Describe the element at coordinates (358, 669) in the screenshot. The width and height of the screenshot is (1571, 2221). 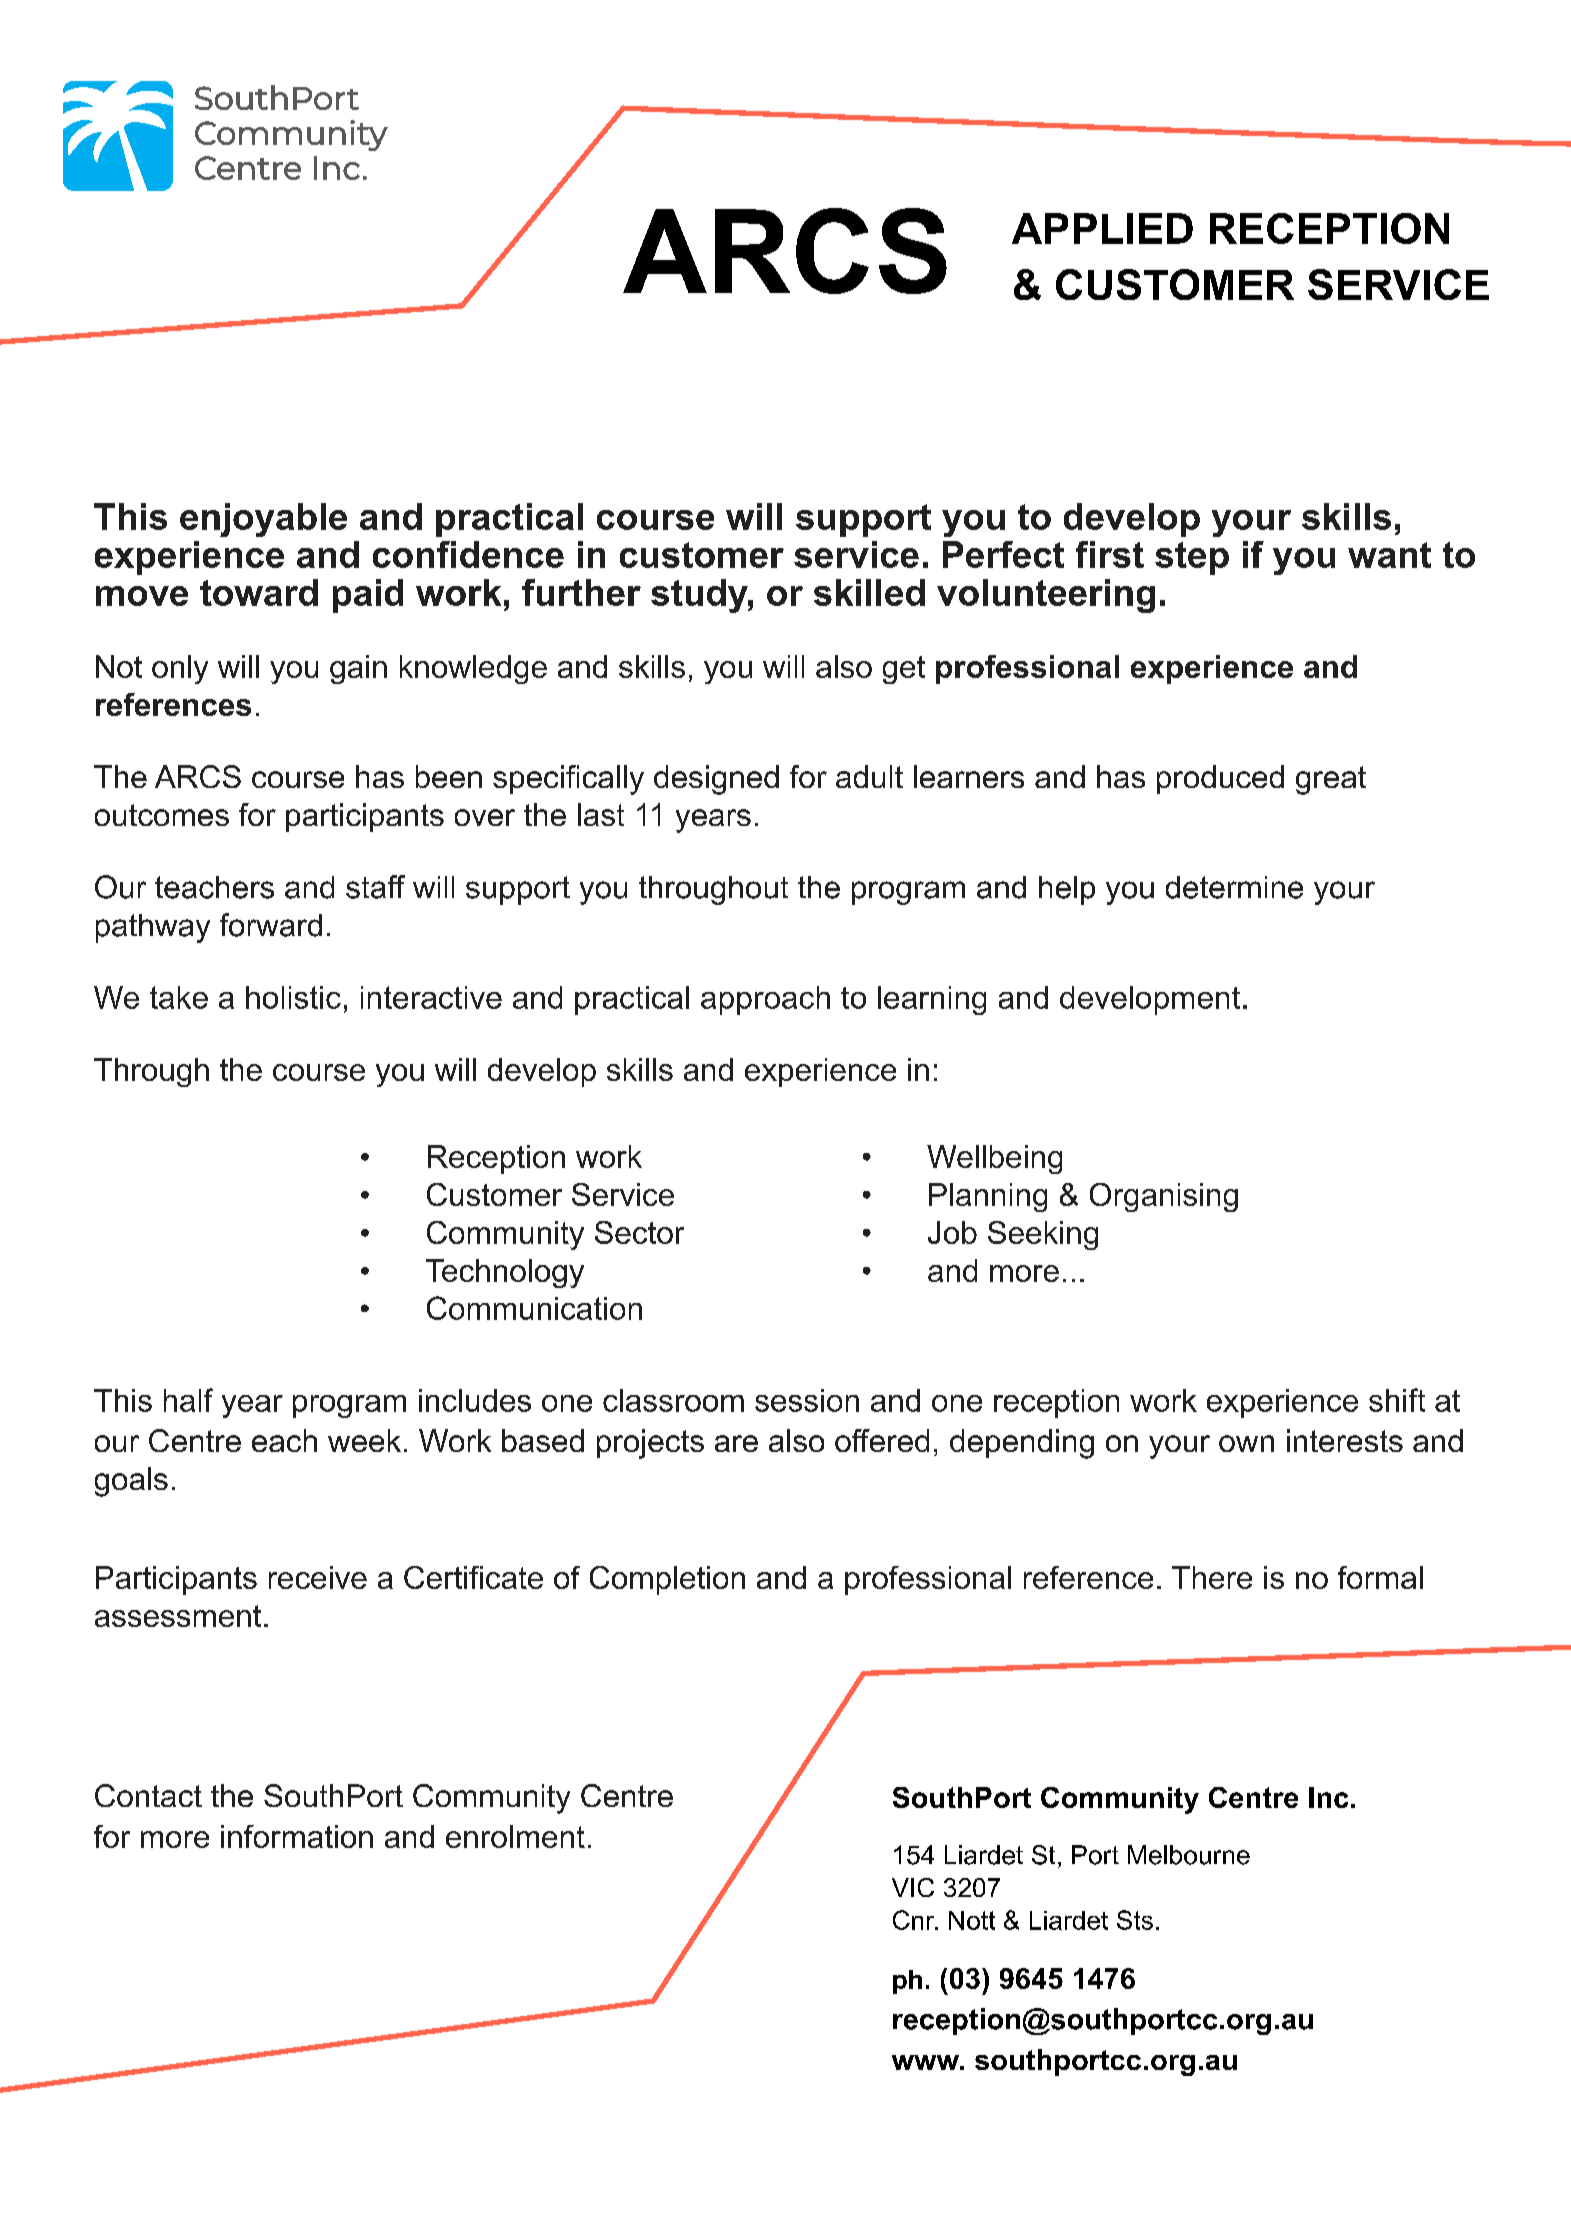
I see `gain` at that location.
